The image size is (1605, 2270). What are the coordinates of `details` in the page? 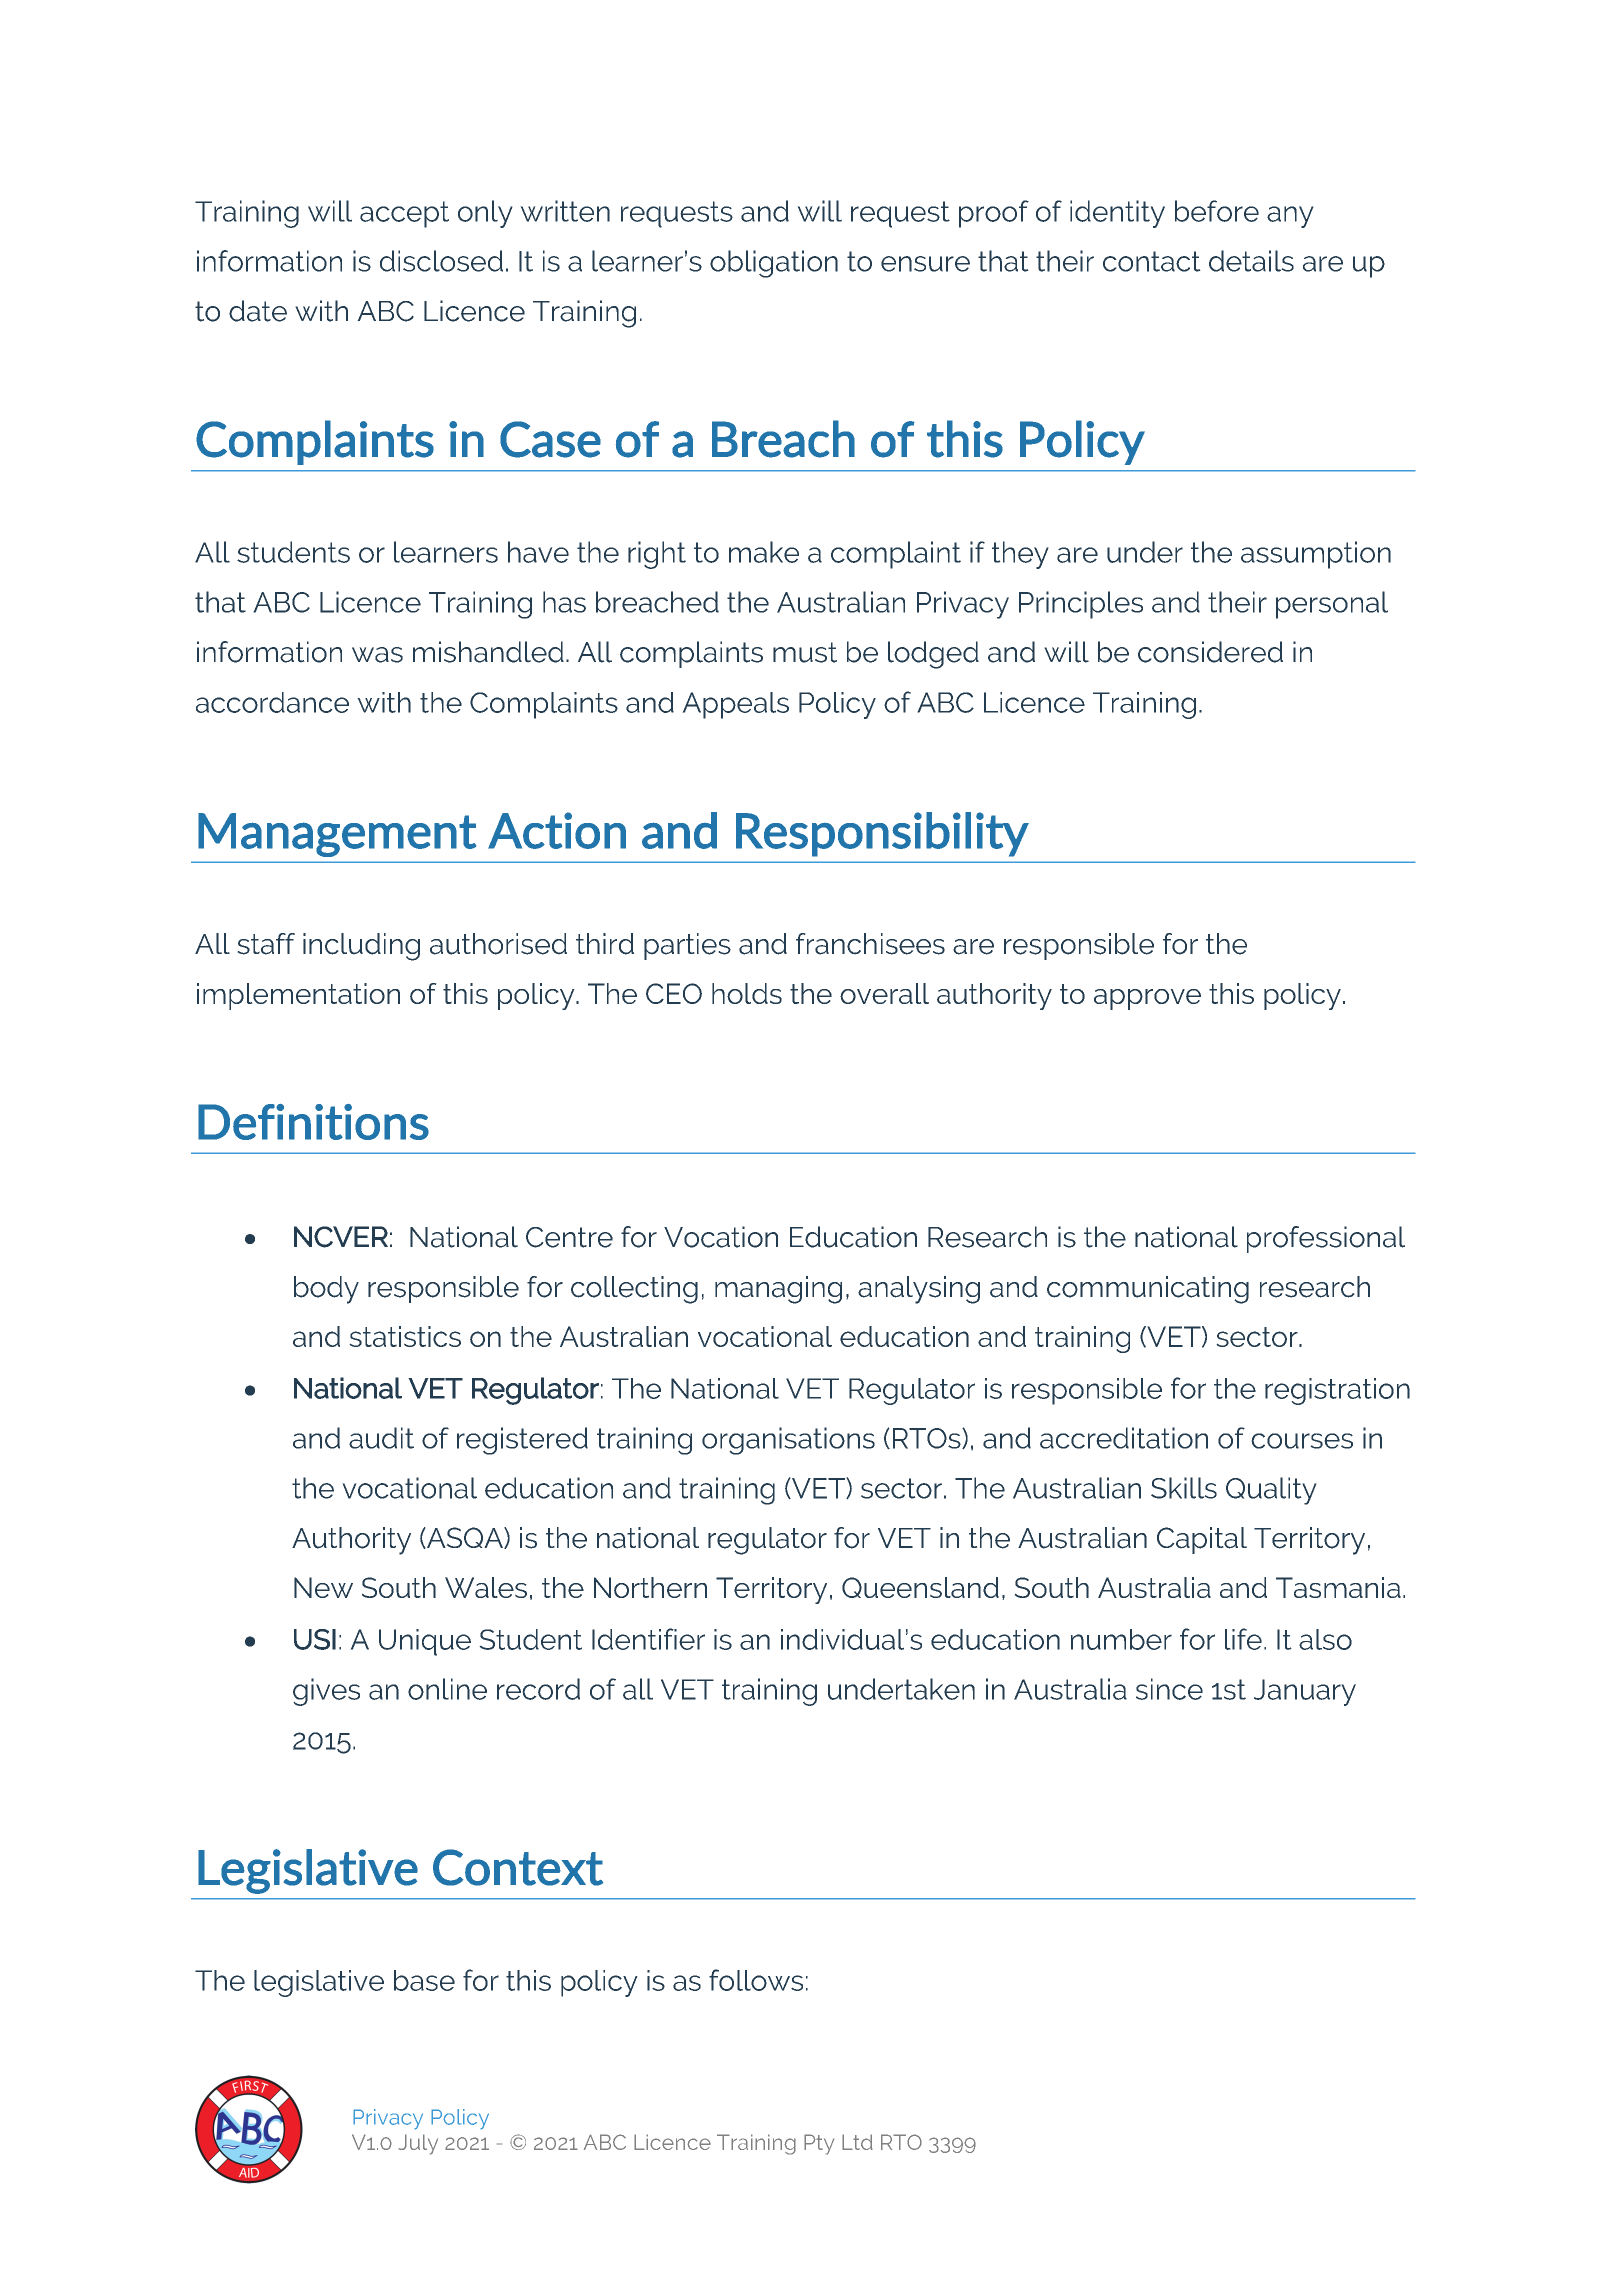 It's located at (1251, 261).
